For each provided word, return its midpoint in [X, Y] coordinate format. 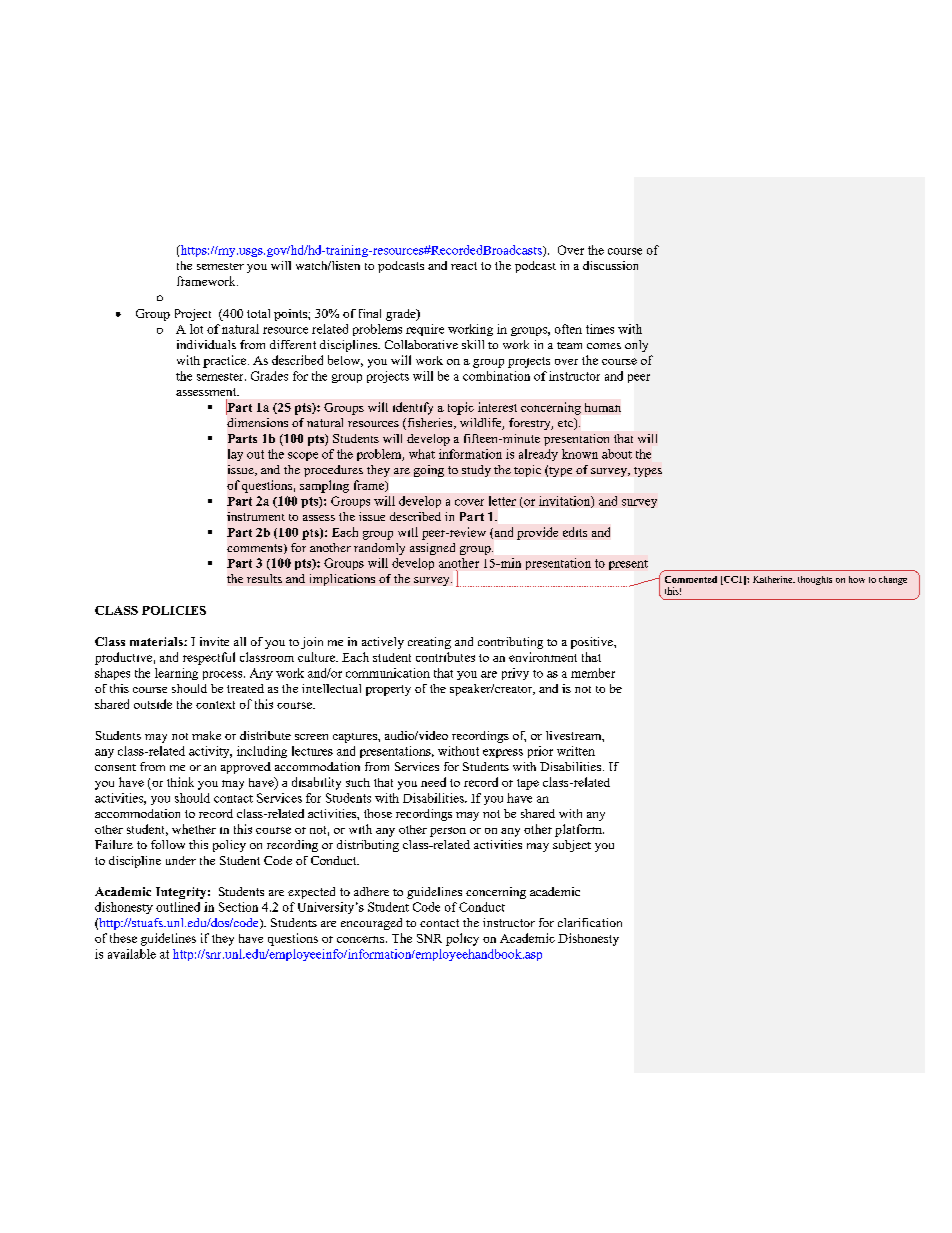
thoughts [815, 580]
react [464, 266]
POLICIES [174, 610]
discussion [610, 265]
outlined [178, 907]
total [258, 313]
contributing [510, 643]
